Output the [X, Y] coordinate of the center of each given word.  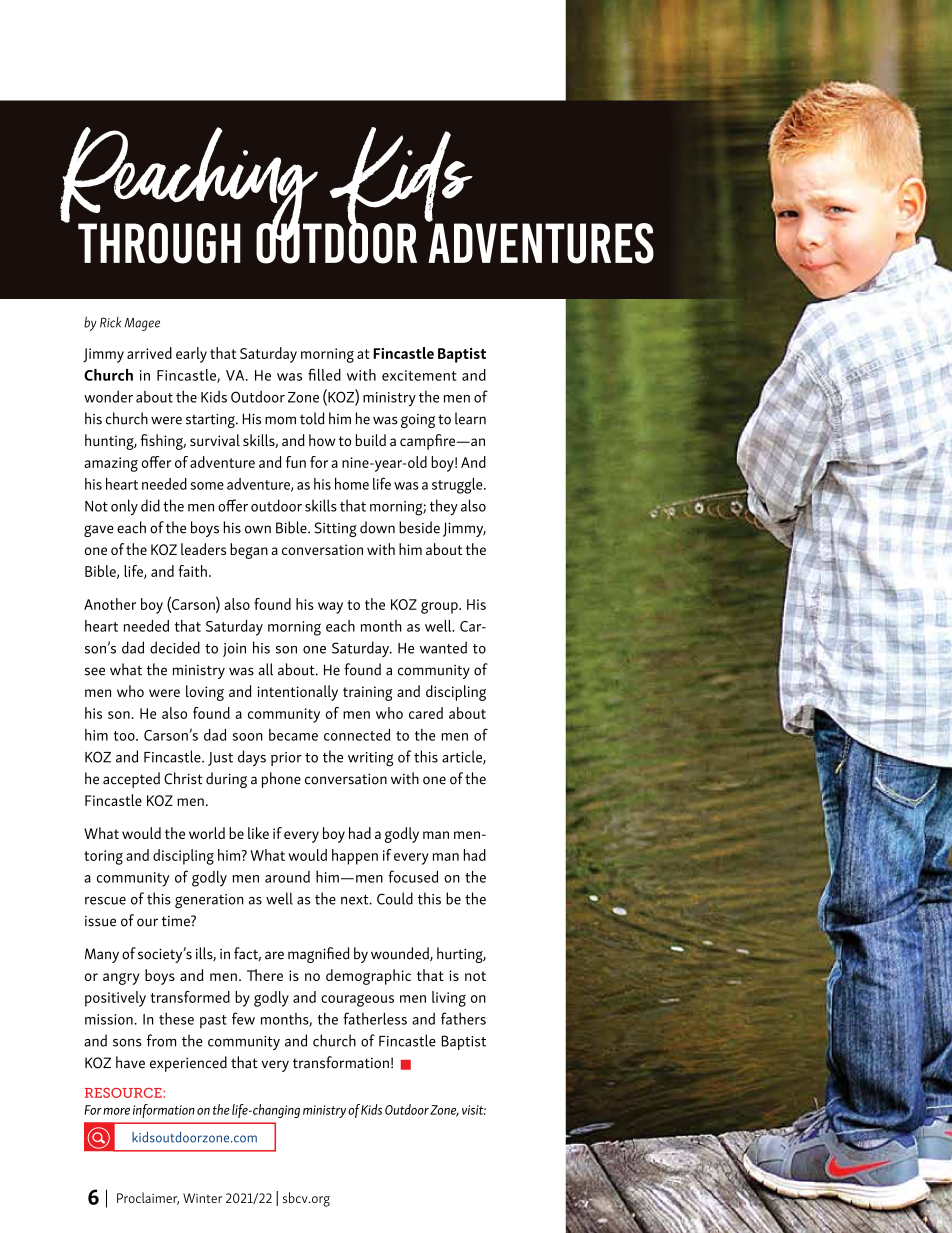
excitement [419, 375]
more [116, 1111]
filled [324, 374]
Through [159, 243]
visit [474, 1110]
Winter [202, 1198]
